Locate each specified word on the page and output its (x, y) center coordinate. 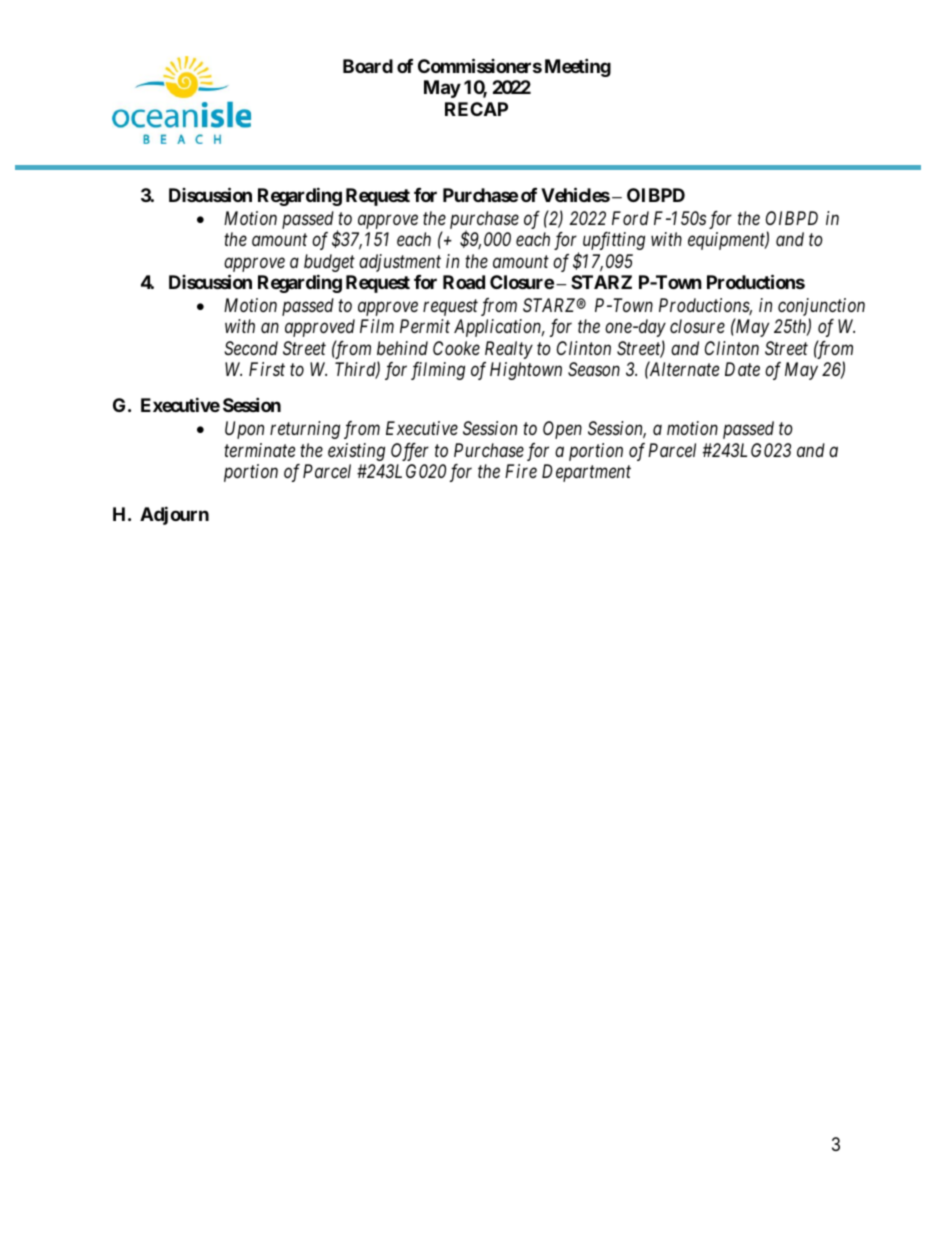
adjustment (400, 263)
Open (562, 430)
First (267, 369)
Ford (630, 218)
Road (464, 282)
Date (742, 369)
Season (594, 369)
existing (356, 452)
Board (368, 66)
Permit (425, 326)
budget (329, 263)
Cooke (456, 348)
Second (251, 348)
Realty (509, 350)
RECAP (476, 109)
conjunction (821, 308)
